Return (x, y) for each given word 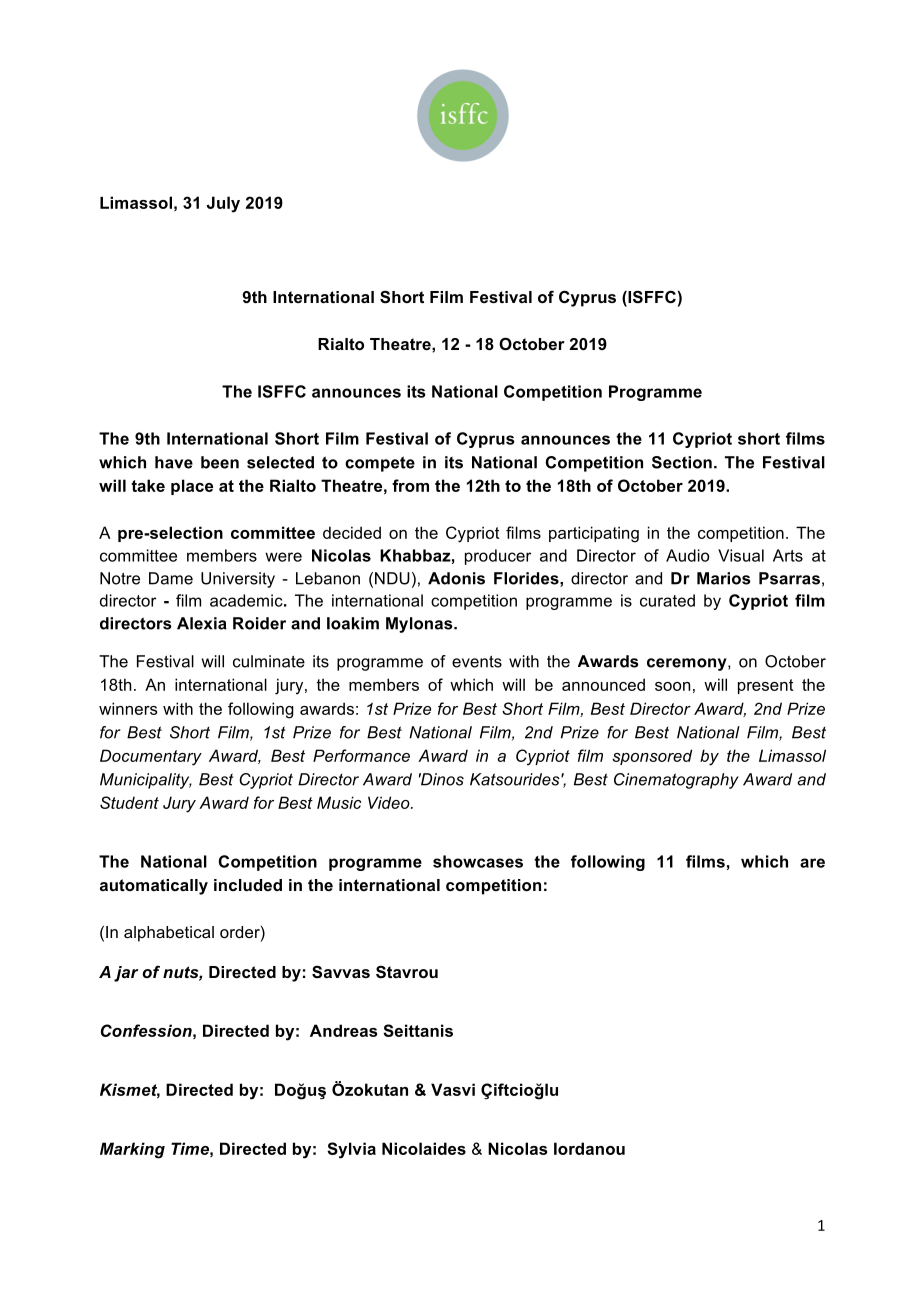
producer (498, 557)
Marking (132, 1150)
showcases (478, 861)
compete (380, 464)
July (223, 204)
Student (129, 802)
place (192, 487)
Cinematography (676, 781)
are (812, 863)
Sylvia (351, 1150)
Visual (741, 555)
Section (682, 462)
